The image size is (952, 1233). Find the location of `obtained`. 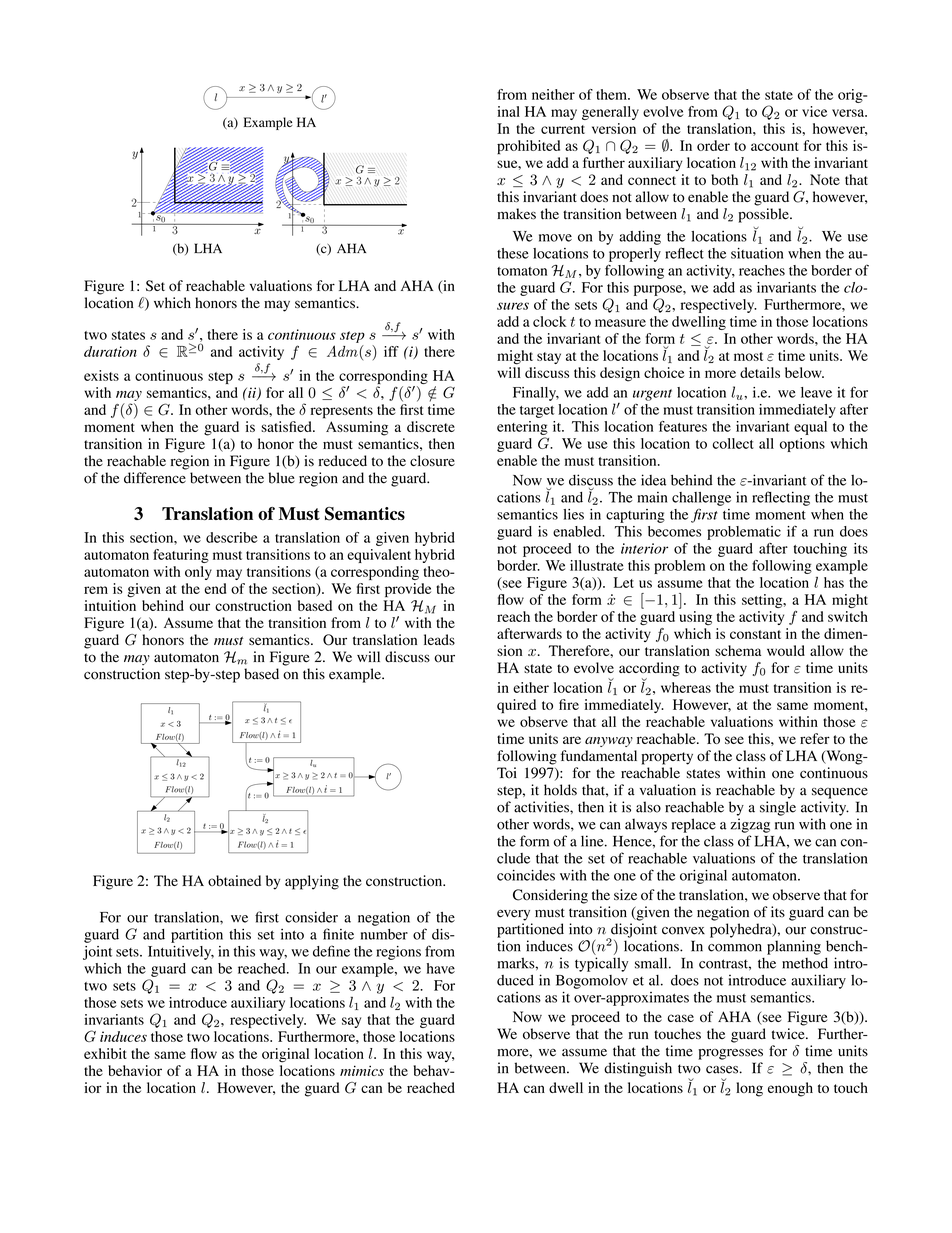

obtained is located at coordinates (234, 880).
